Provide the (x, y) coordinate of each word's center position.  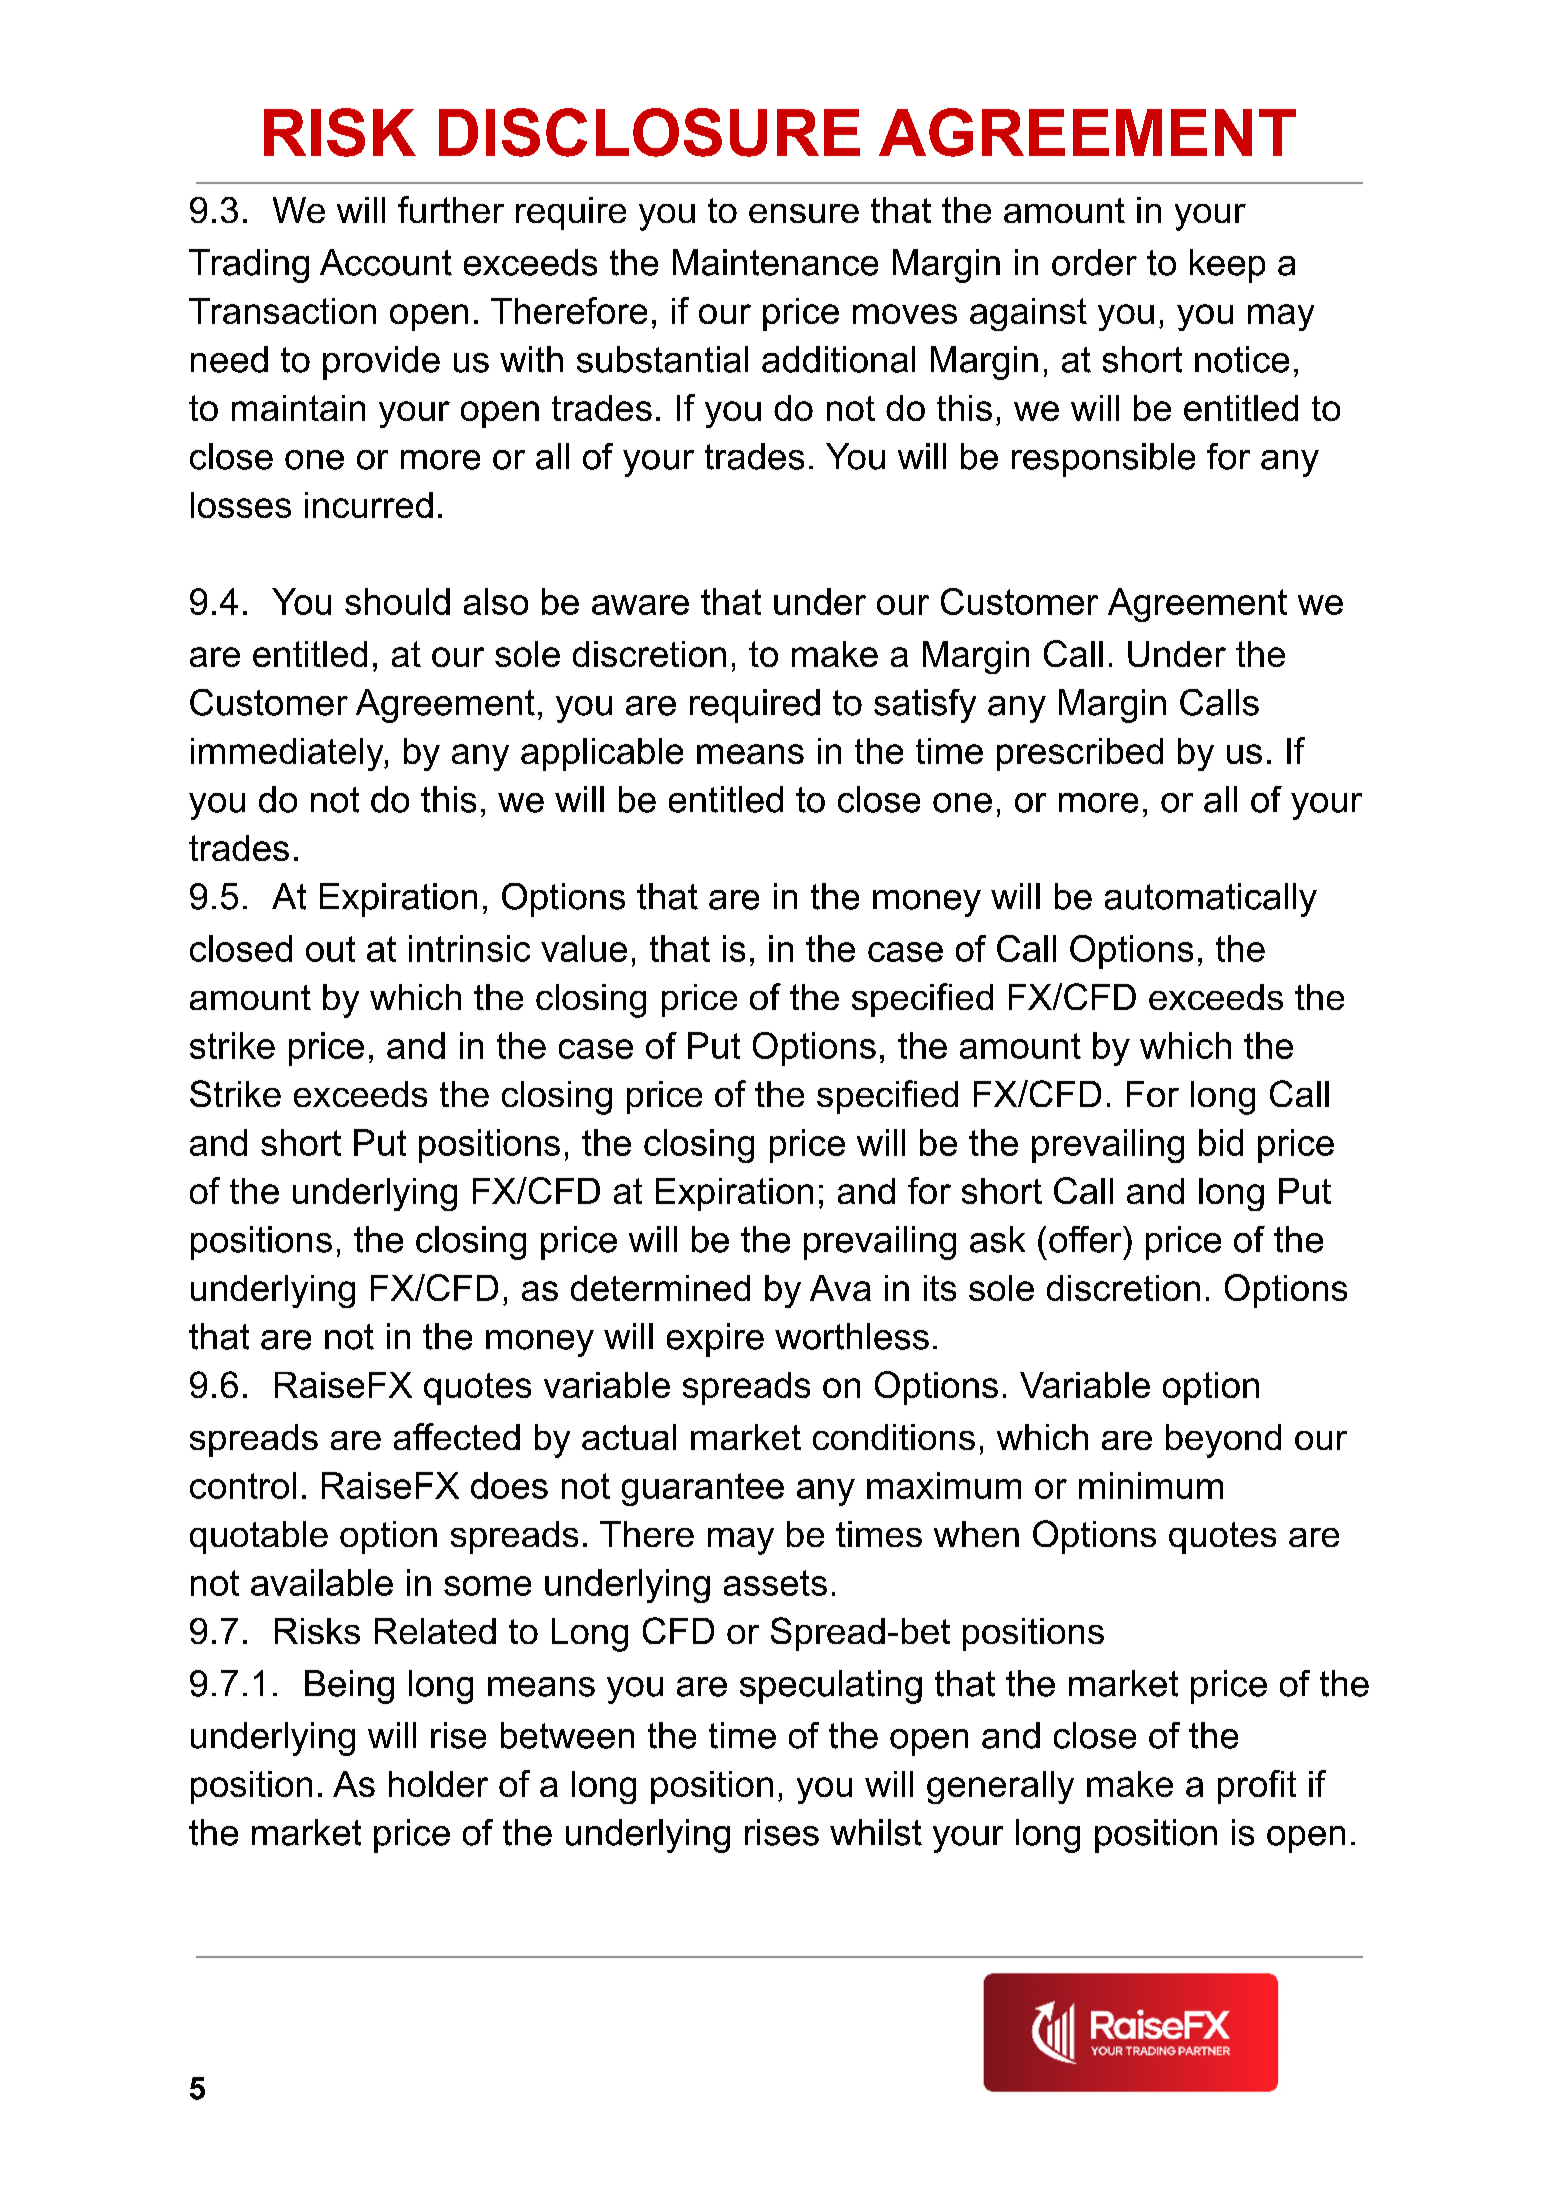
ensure (804, 213)
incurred (369, 505)
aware (640, 605)
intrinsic (469, 948)
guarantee (703, 1489)
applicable (602, 754)
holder (438, 1784)
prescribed (1080, 754)
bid (1221, 1142)
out (330, 949)
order (1094, 262)
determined (660, 1288)
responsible (1103, 460)
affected (457, 1436)
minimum (1151, 1485)
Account (386, 262)
